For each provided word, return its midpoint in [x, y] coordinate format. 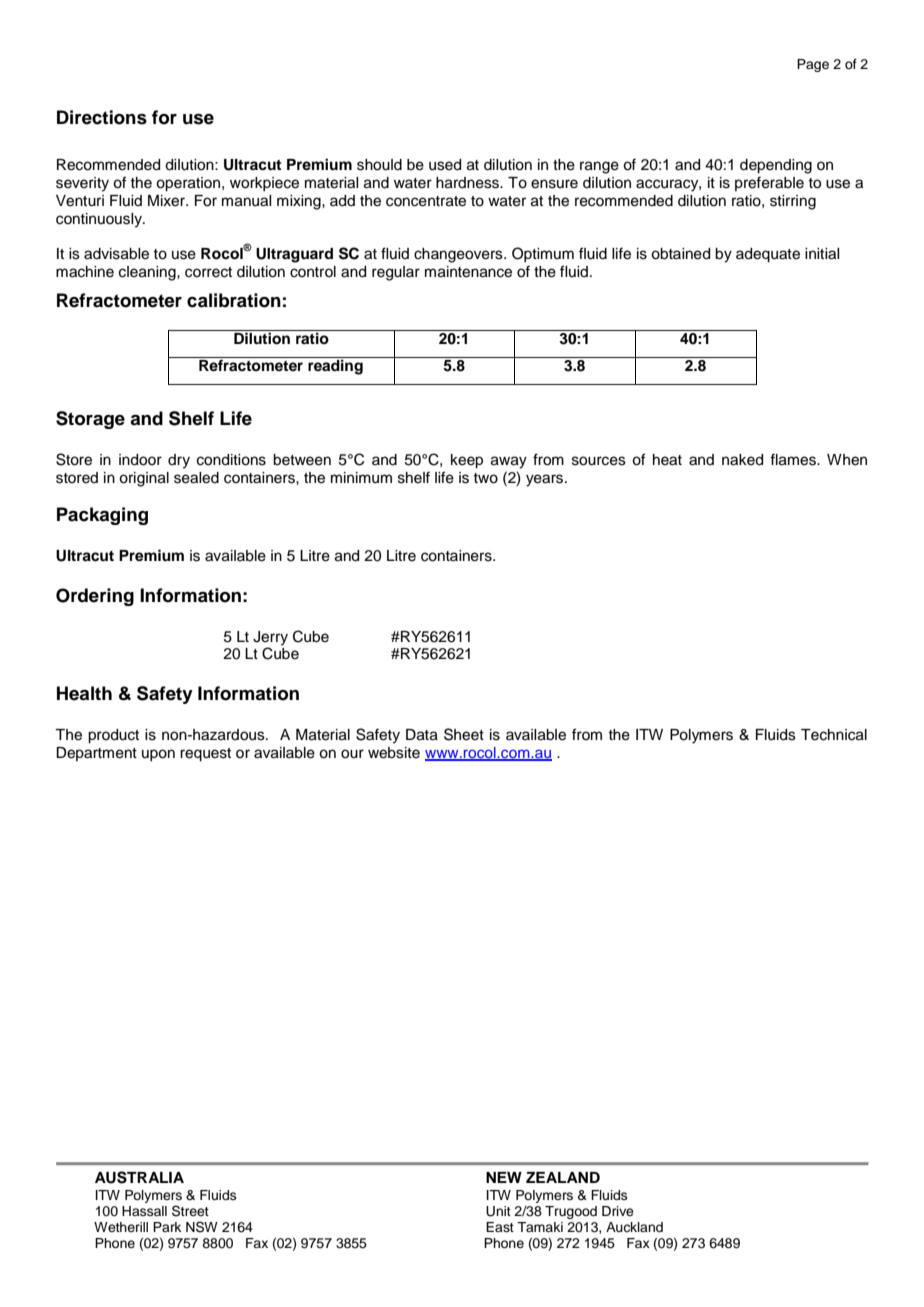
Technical [834, 735]
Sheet [464, 734]
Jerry [270, 638]
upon [158, 755]
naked [742, 460]
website [394, 753]
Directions [102, 117]
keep [467, 461]
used [445, 165]
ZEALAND [563, 1177]
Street [190, 1211]
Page [813, 65]
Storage [90, 420]
